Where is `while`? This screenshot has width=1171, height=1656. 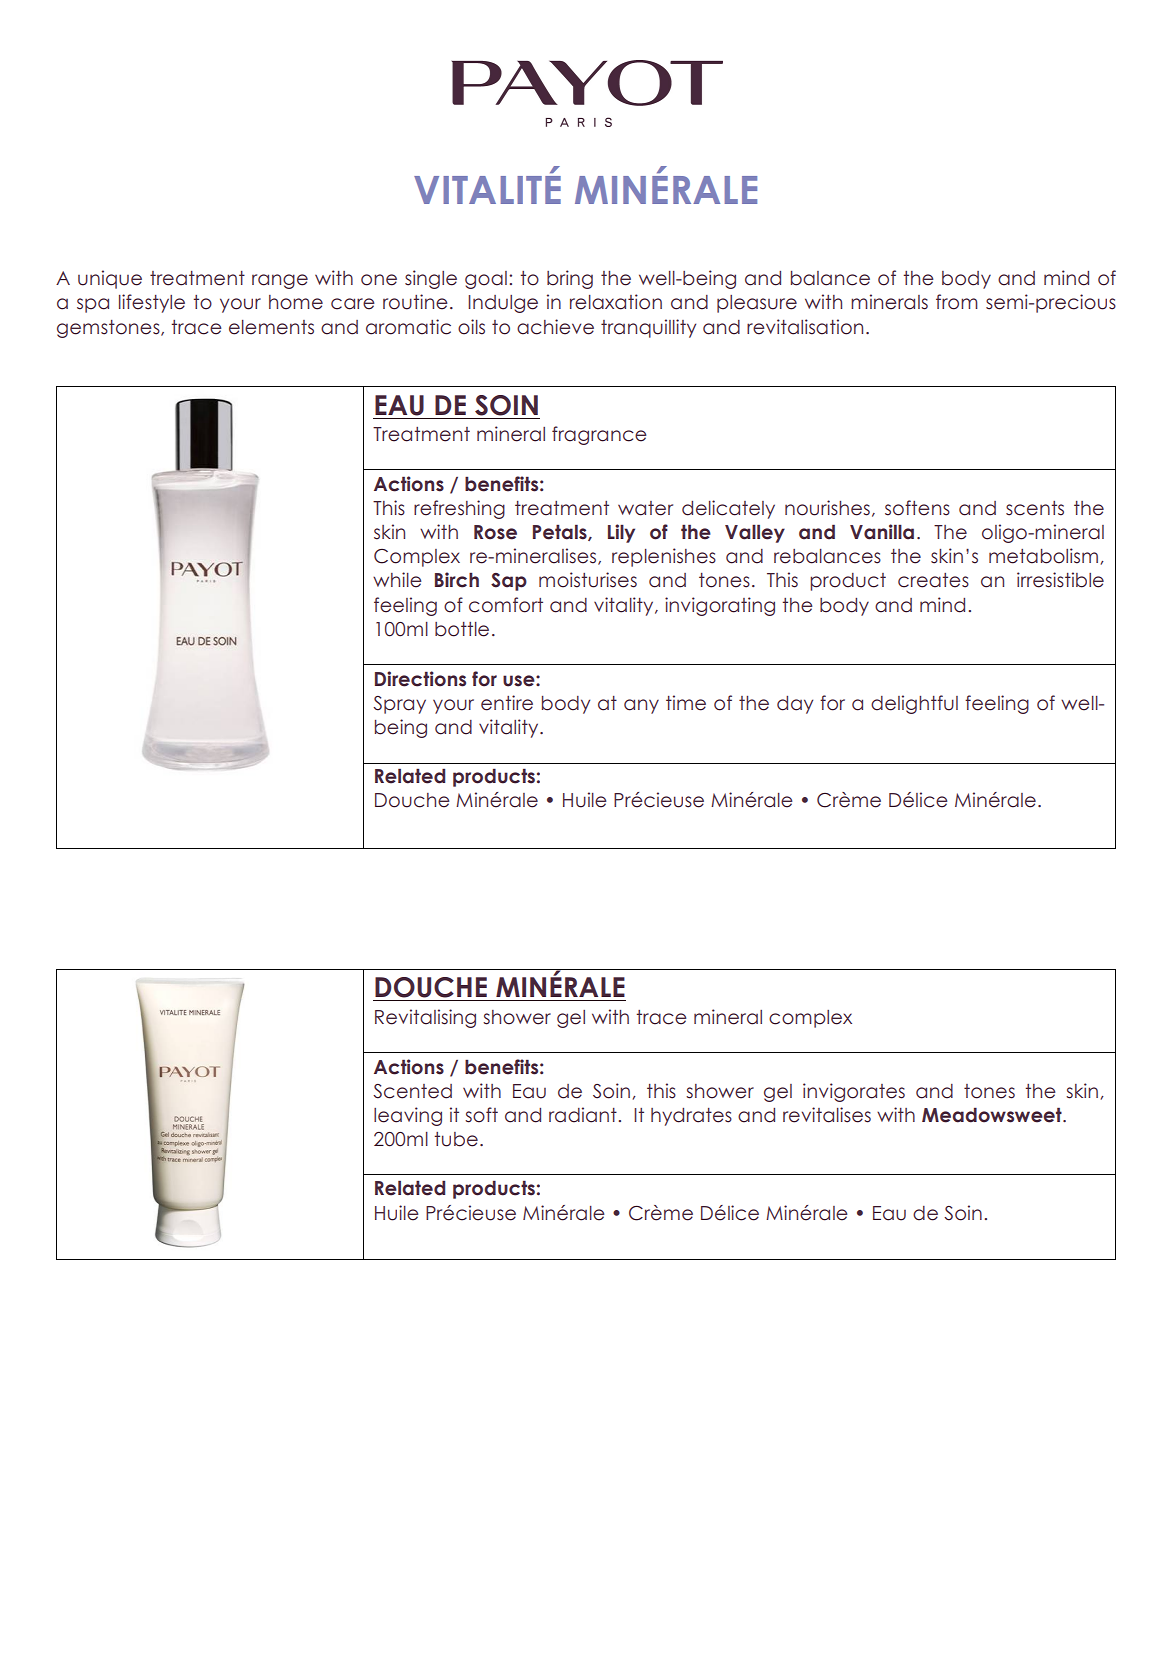 while is located at coordinates (397, 580).
